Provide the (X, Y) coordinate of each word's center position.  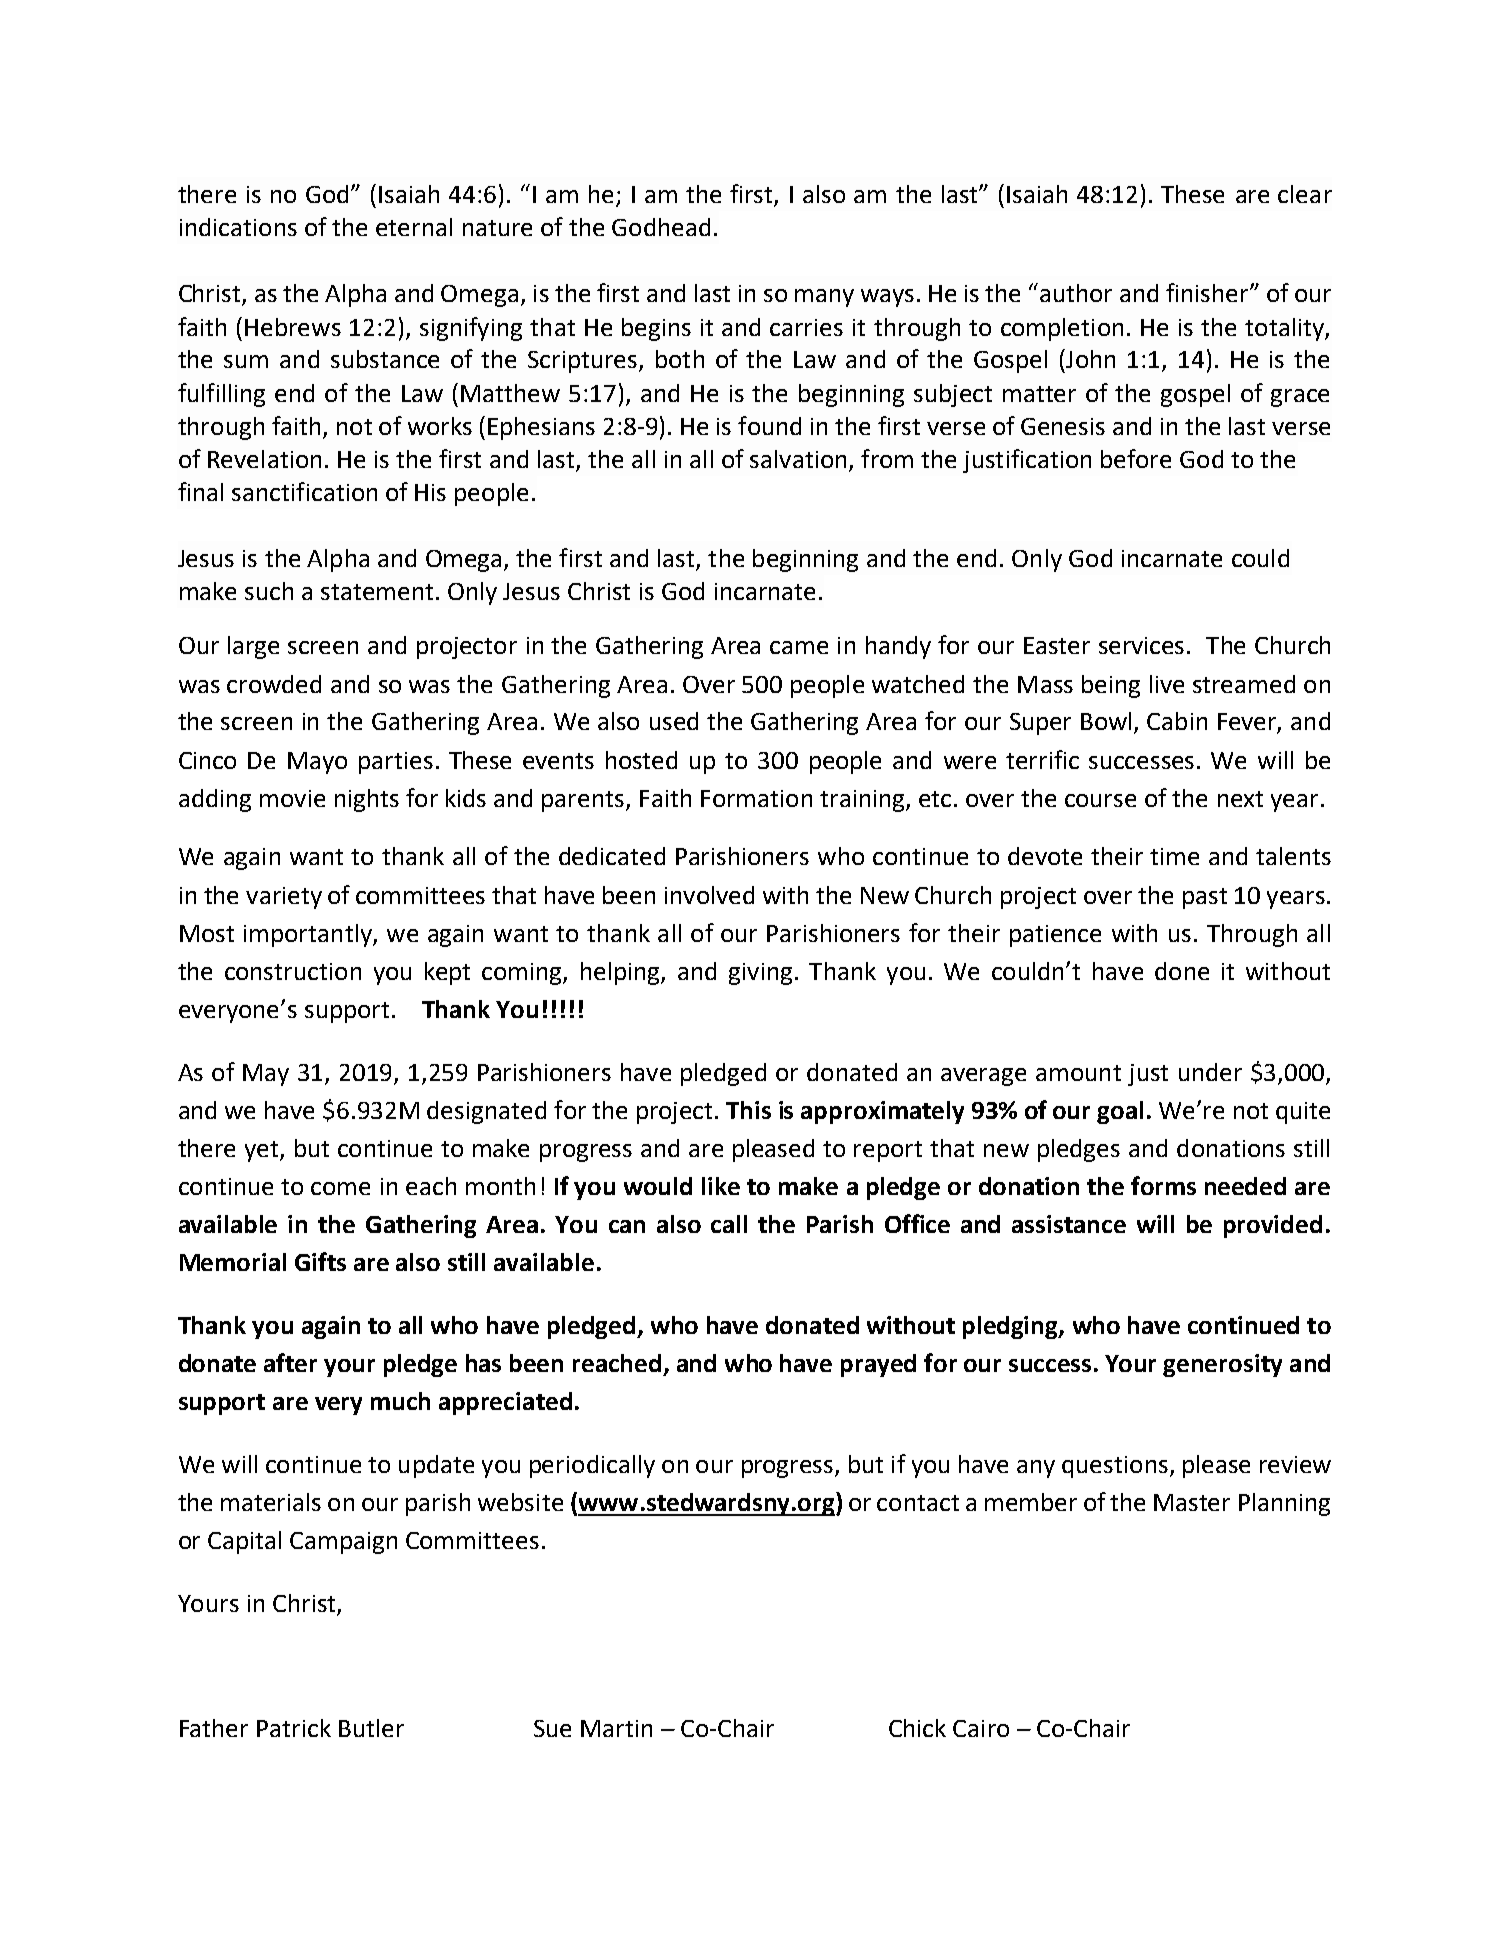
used (674, 721)
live (1167, 684)
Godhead (661, 227)
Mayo (317, 763)
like (721, 1186)
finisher (1208, 292)
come (340, 1188)
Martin (616, 1728)
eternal (414, 227)
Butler (371, 1728)
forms (1163, 1185)
